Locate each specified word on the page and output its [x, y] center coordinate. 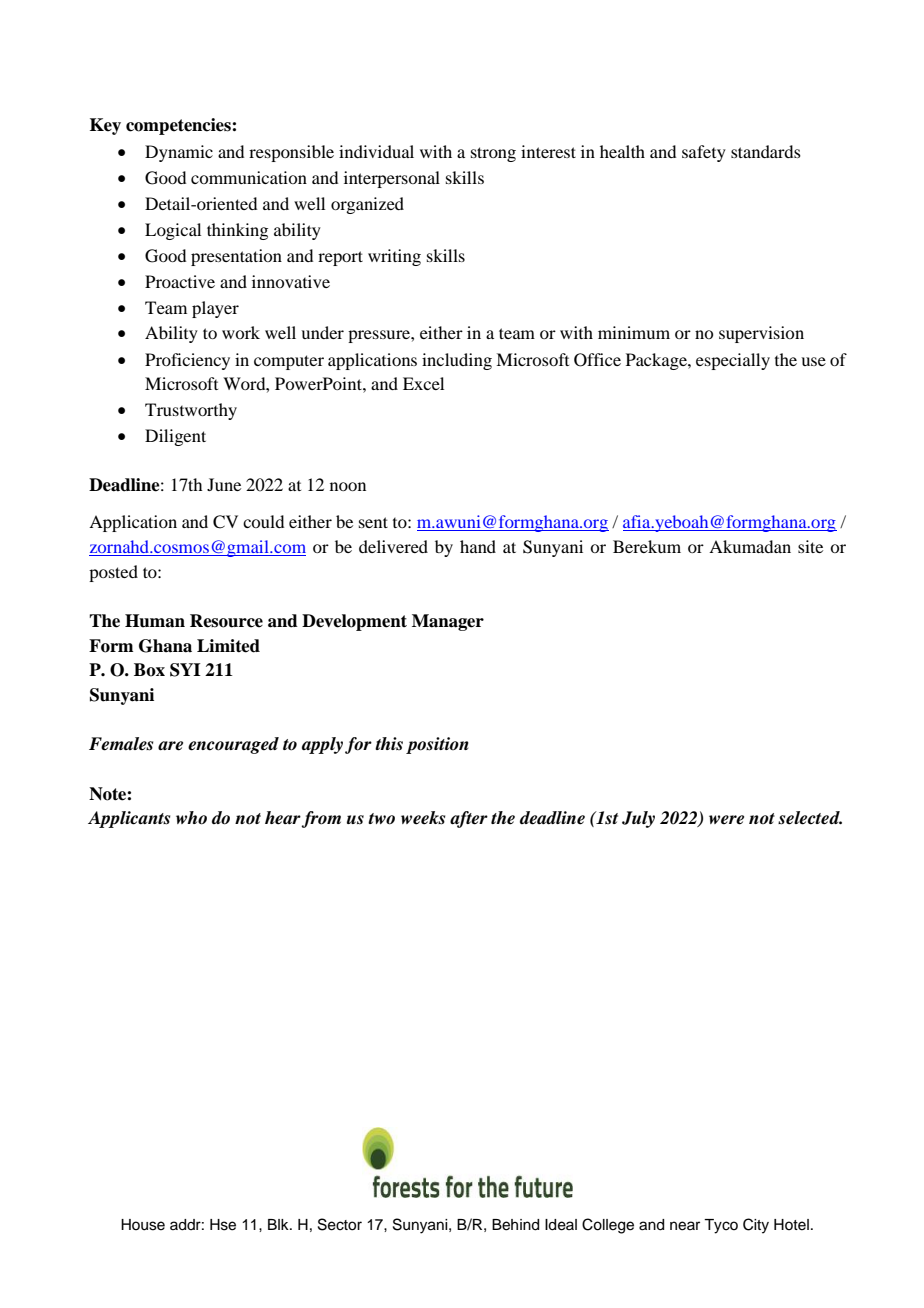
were [726, 820]
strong [493, 154]
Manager [448, 622]
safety [704, 153]
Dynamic [179, 153]
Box [149, 670]
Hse [223, 1225]
